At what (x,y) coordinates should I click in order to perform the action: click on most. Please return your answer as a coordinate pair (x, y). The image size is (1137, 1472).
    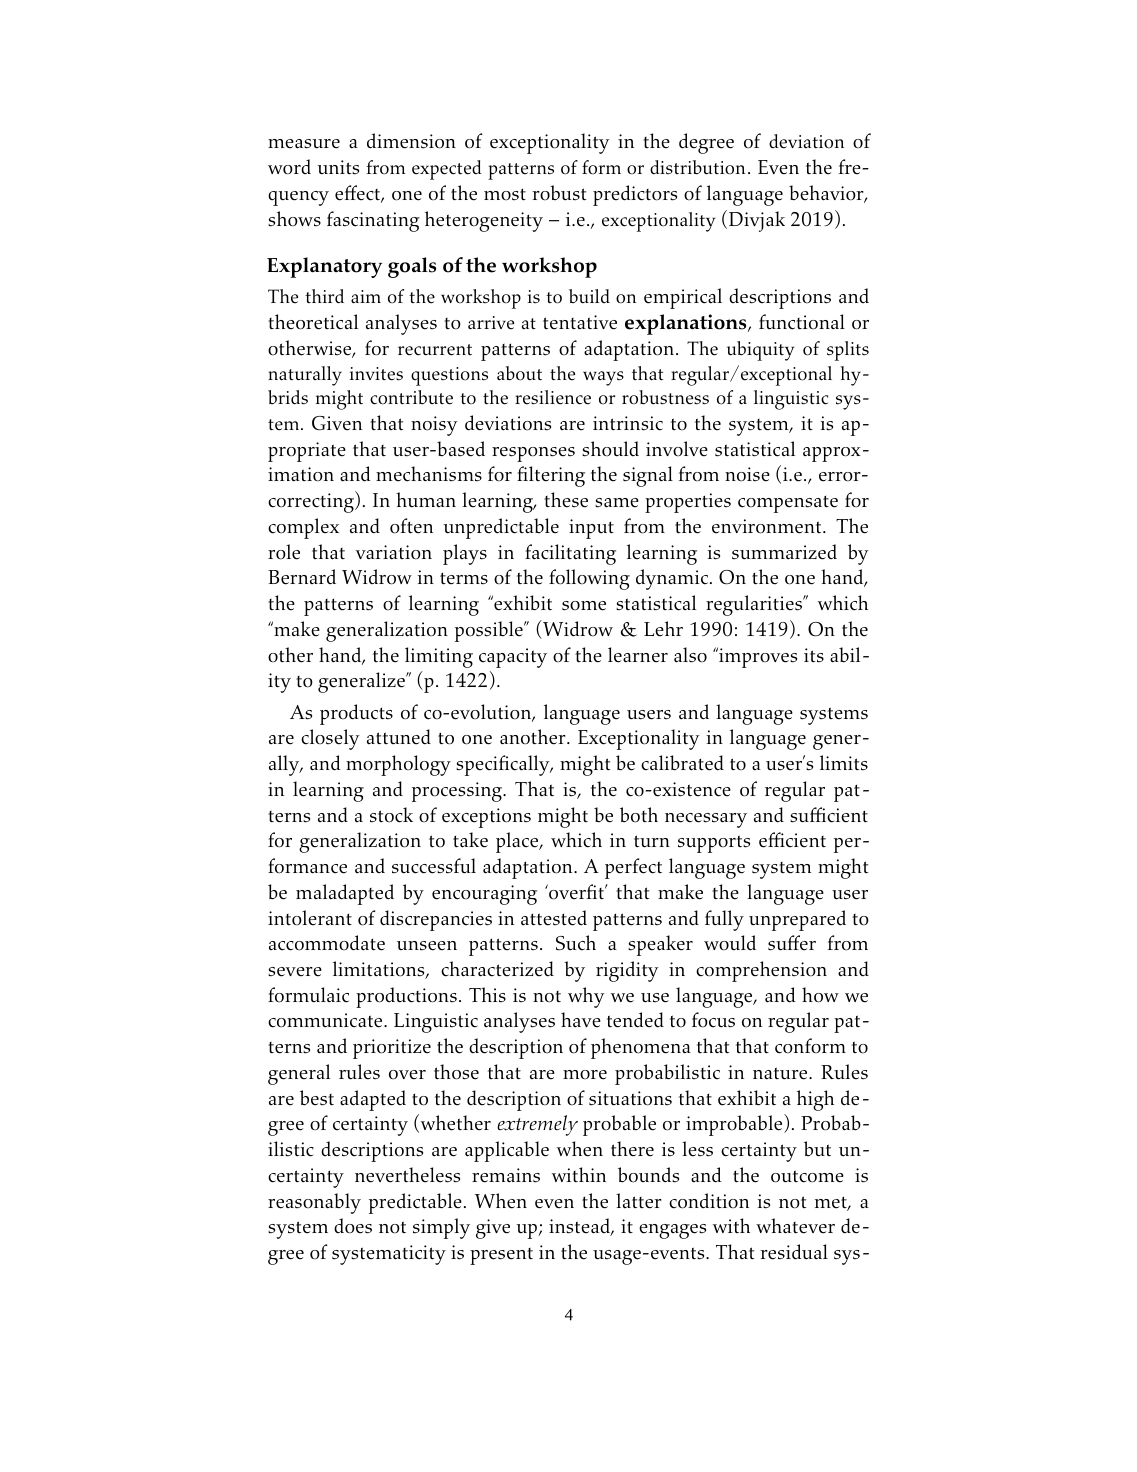
    Looking at the image, I should click on (505, 195).
